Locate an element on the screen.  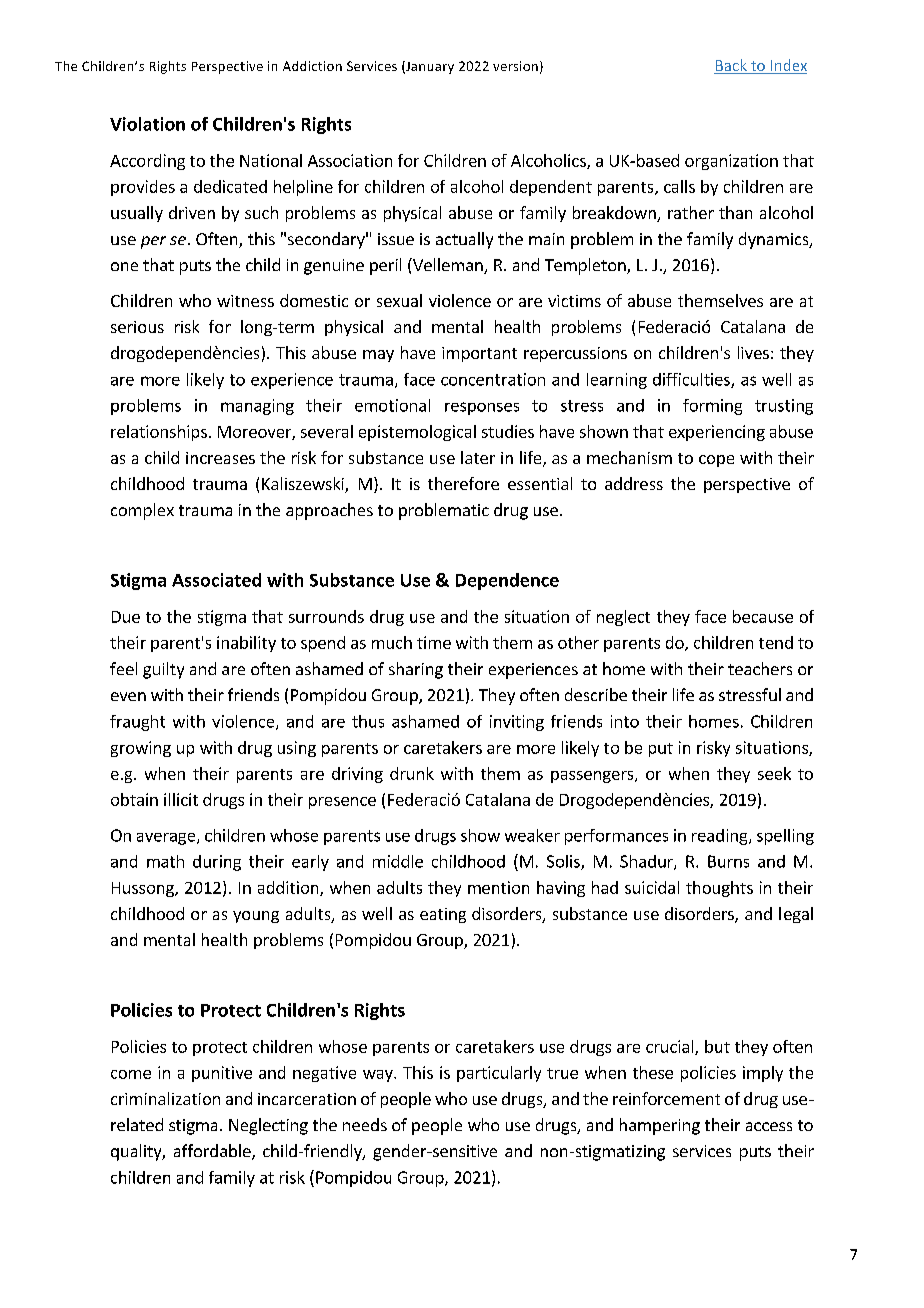
important is located at coordinates (479, 354).
